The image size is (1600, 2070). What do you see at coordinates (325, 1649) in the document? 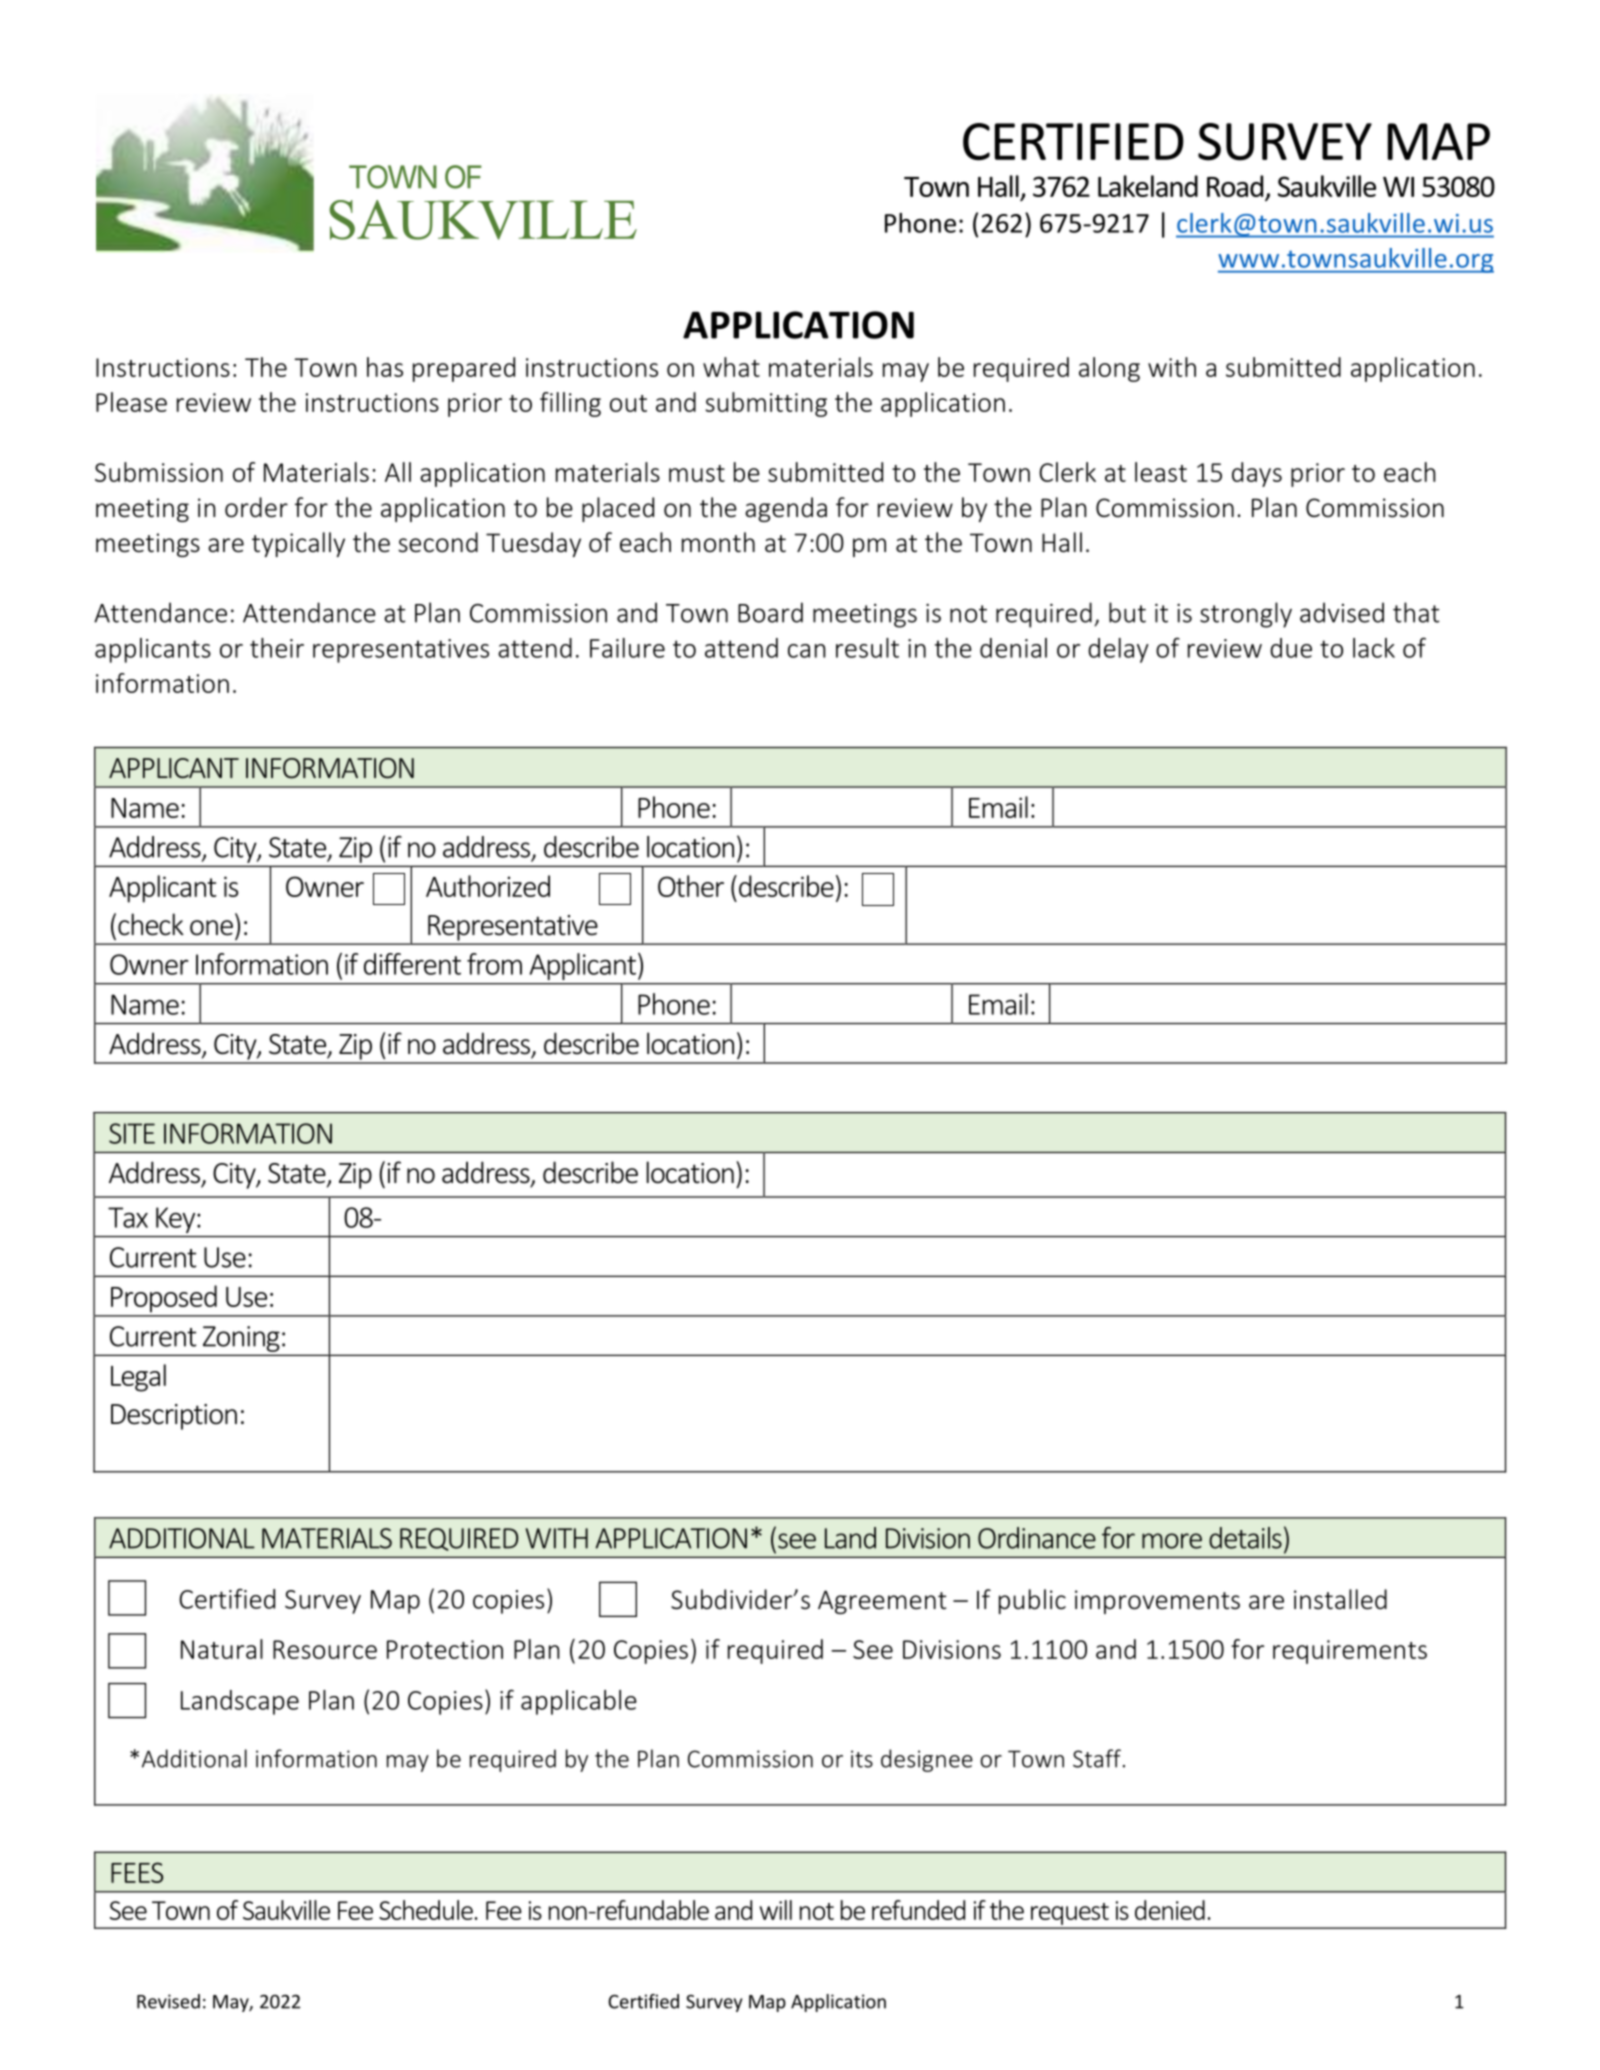
I see `Resource` at bounding box center [325, 1649].
